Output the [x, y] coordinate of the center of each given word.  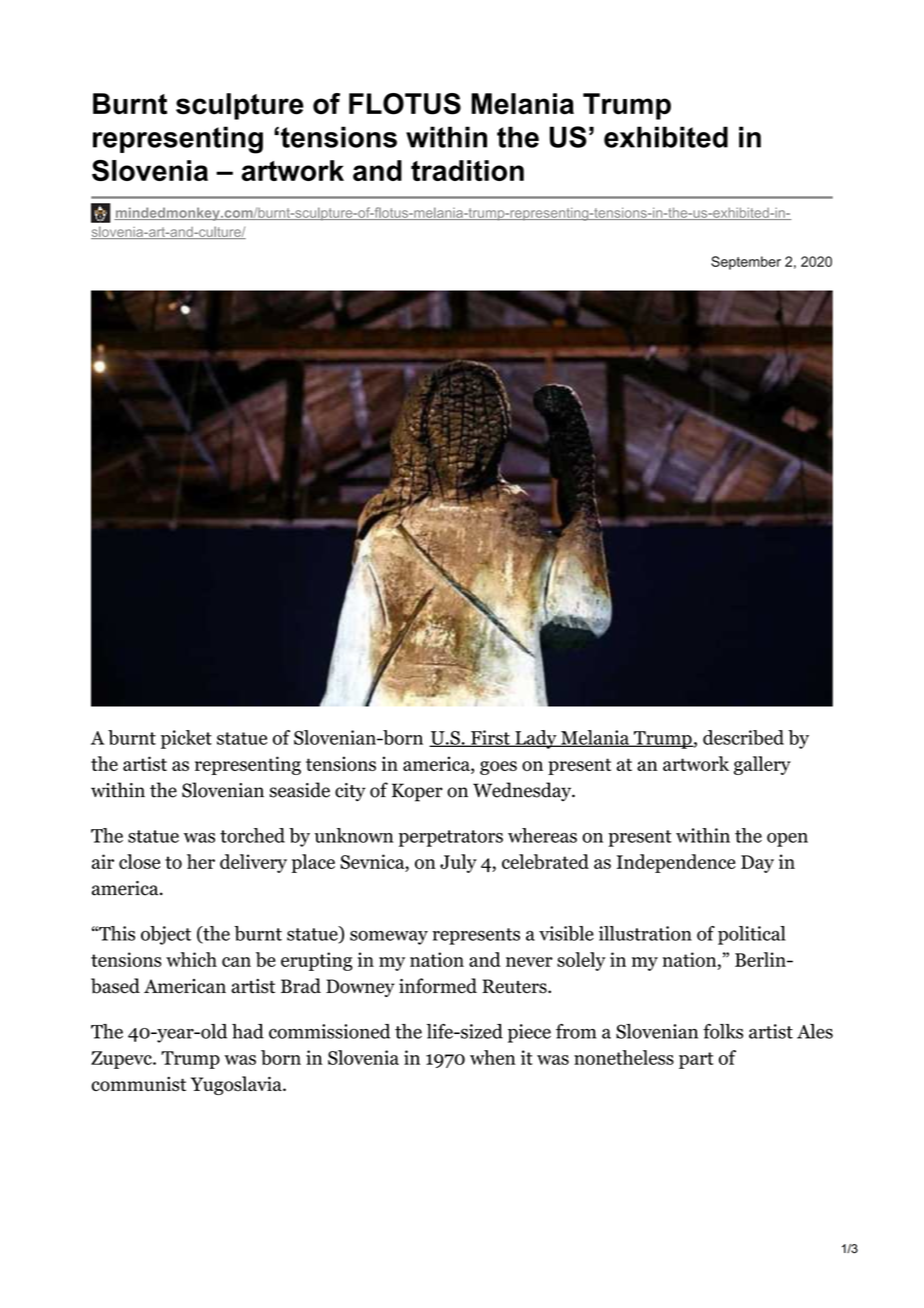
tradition [467, 170]
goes [498, 768]
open [787, 840]
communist [138, 1084]
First [490, 738]
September [746, 263]
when [493, 1057]
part [696, 1060]
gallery [762, 765]
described [743, 737]
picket [186, 739]
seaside [299, 790]
